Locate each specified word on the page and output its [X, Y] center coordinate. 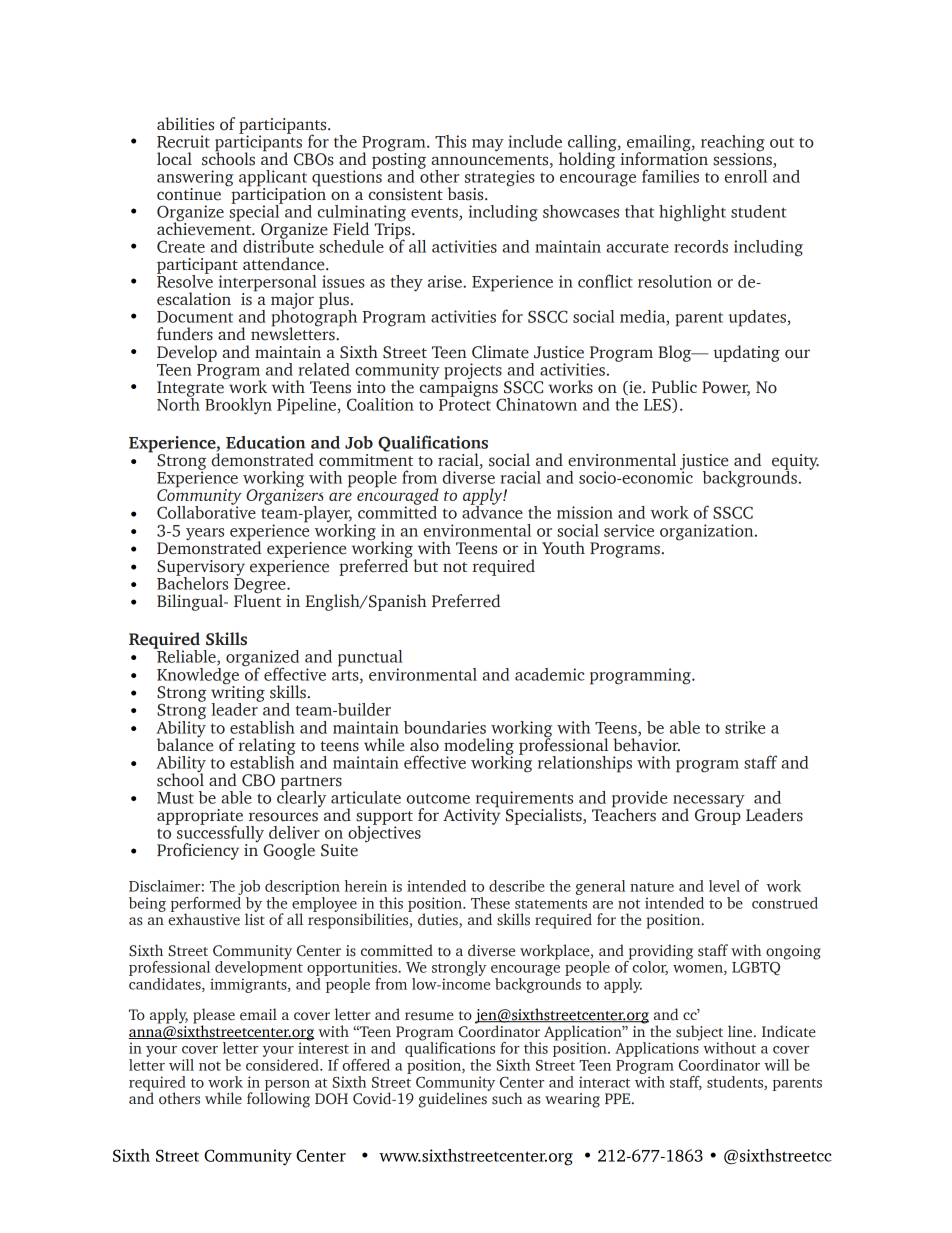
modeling [479, 747]
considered [283, 1065]
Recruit [183, 141]
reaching [733, 144]
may [488, 145]
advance [492, 511]
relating [267, 747]
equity [795, 463]
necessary [710, 802]
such [507, 1098]
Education [265, 442]
